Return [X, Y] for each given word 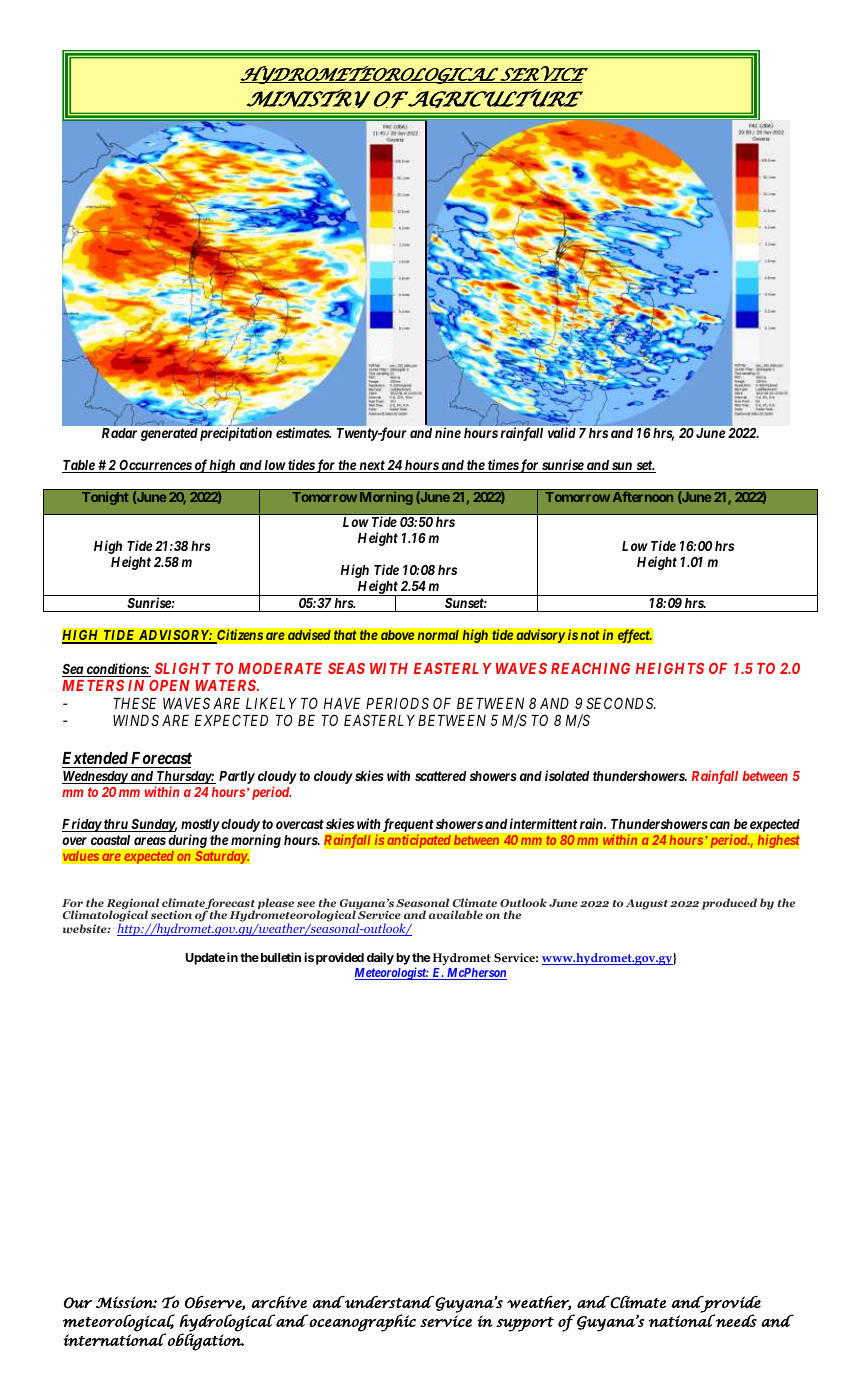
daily [380, 958]
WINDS [136, 720]
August [647, 904]
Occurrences [155, 466]
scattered [441, 776]
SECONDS [621, 703]
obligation [206, 1341]
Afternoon [643, 496]
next [371, 466]
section [171, 914]
